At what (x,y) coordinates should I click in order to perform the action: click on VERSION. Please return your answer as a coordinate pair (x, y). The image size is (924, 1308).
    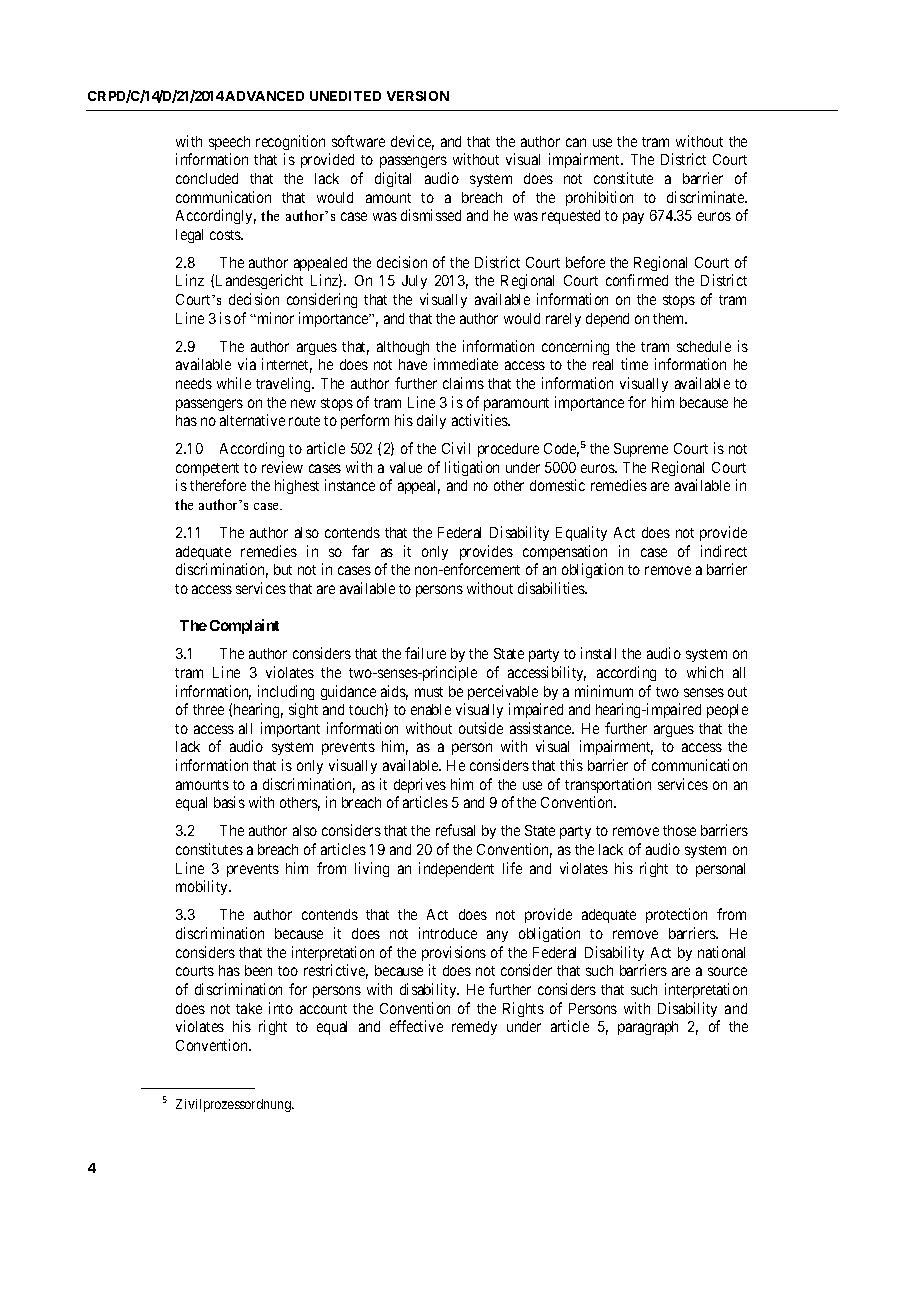
    Looking at the image, I should click on (418, 96).
